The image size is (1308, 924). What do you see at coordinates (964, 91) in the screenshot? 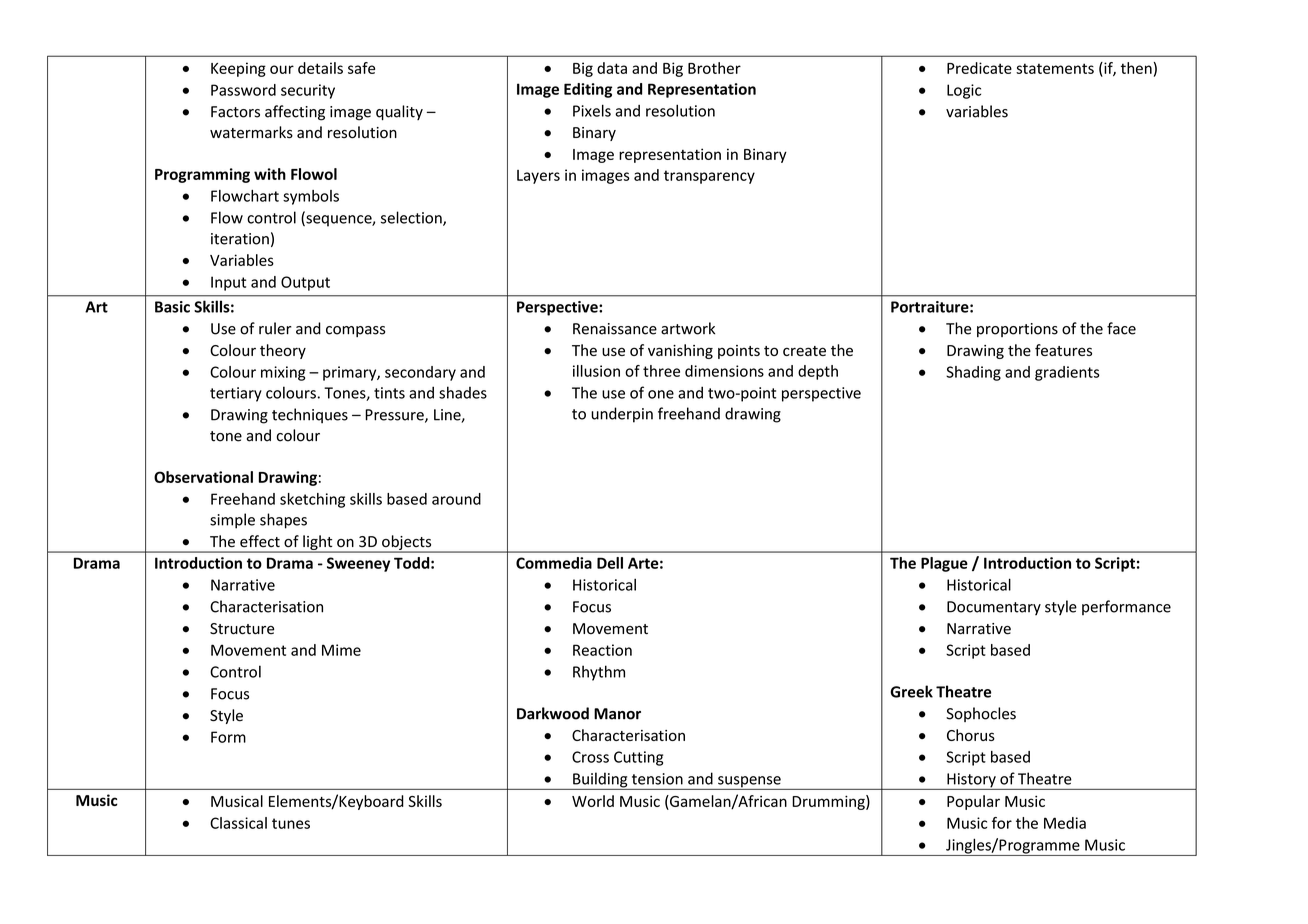
I see `Logic` at bounding box center [964, 91].
